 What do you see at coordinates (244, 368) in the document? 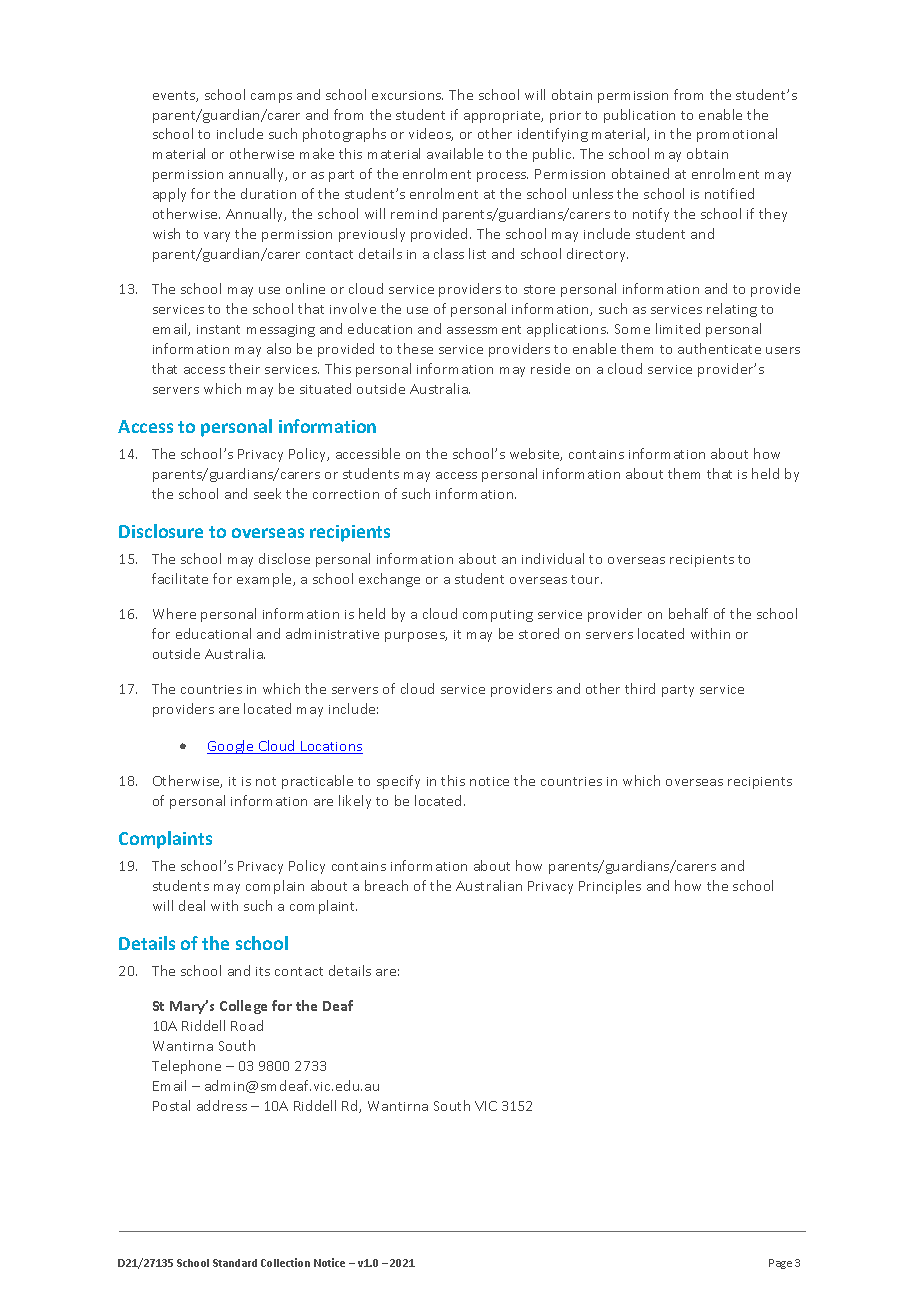
I see `their` at bounding box center [244, 368].
